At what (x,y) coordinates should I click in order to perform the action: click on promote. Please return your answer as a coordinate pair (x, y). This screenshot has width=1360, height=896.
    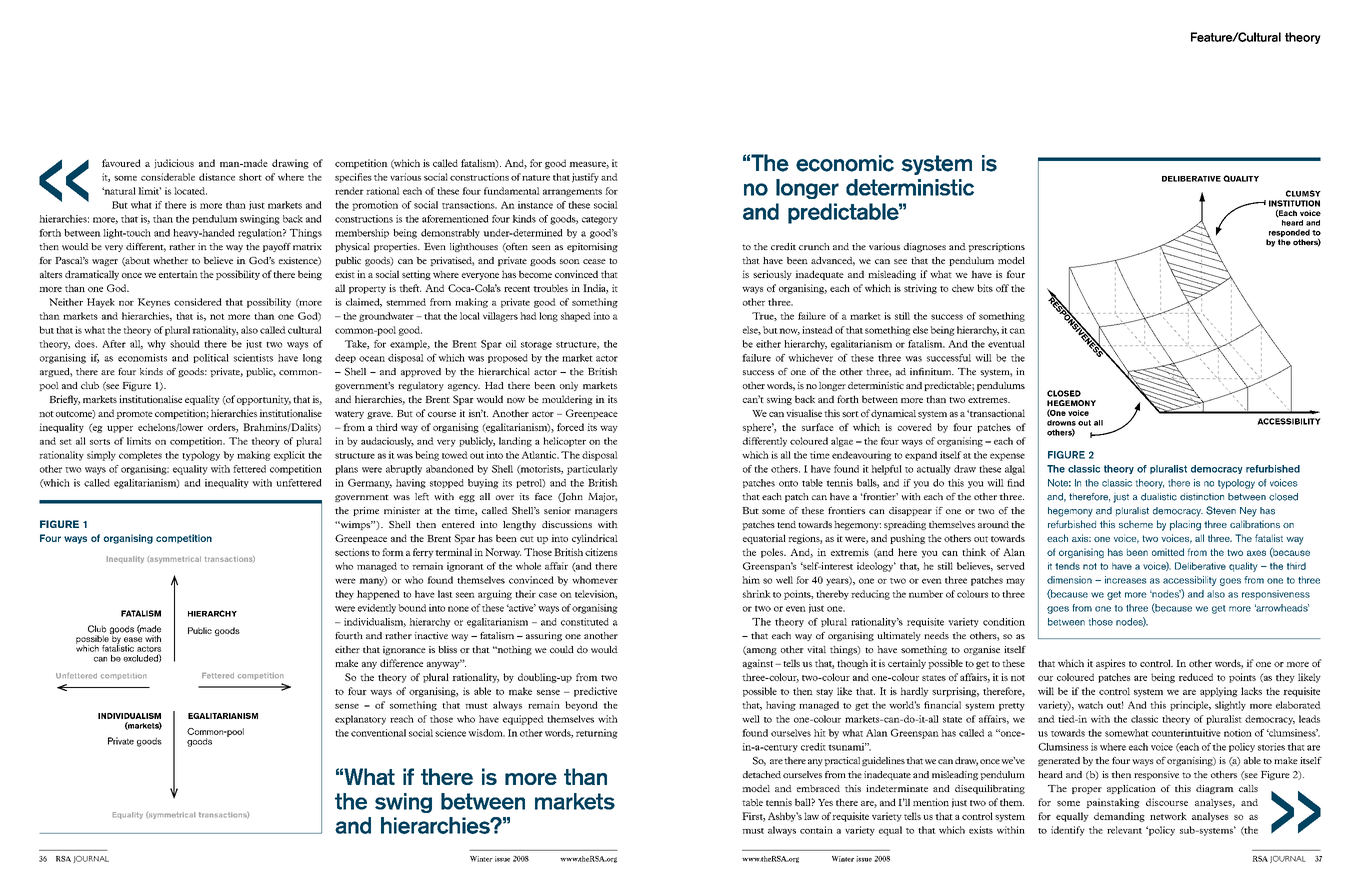
    Looking at the image, I should click on (134, 415).
